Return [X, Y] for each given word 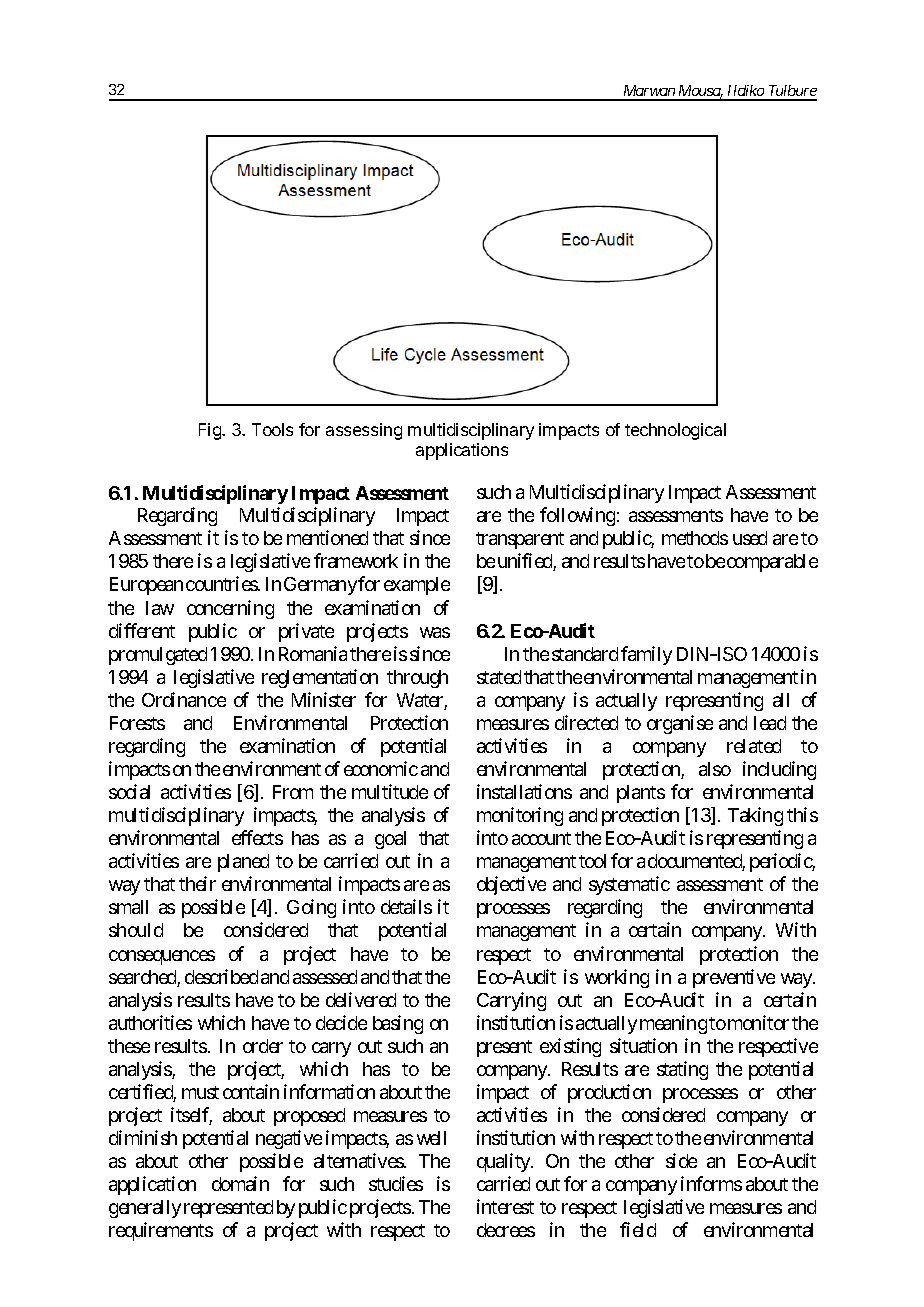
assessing [364, 431]
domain [240, 1183]
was [435, 632]
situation [643, 1045]
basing [398, 1024]
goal [390, 840]
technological [675, 431]
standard [585, 654]
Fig [211, 431]
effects [257, 837]
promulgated [158, 656]
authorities [150, 1022]
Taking [755, 816]
